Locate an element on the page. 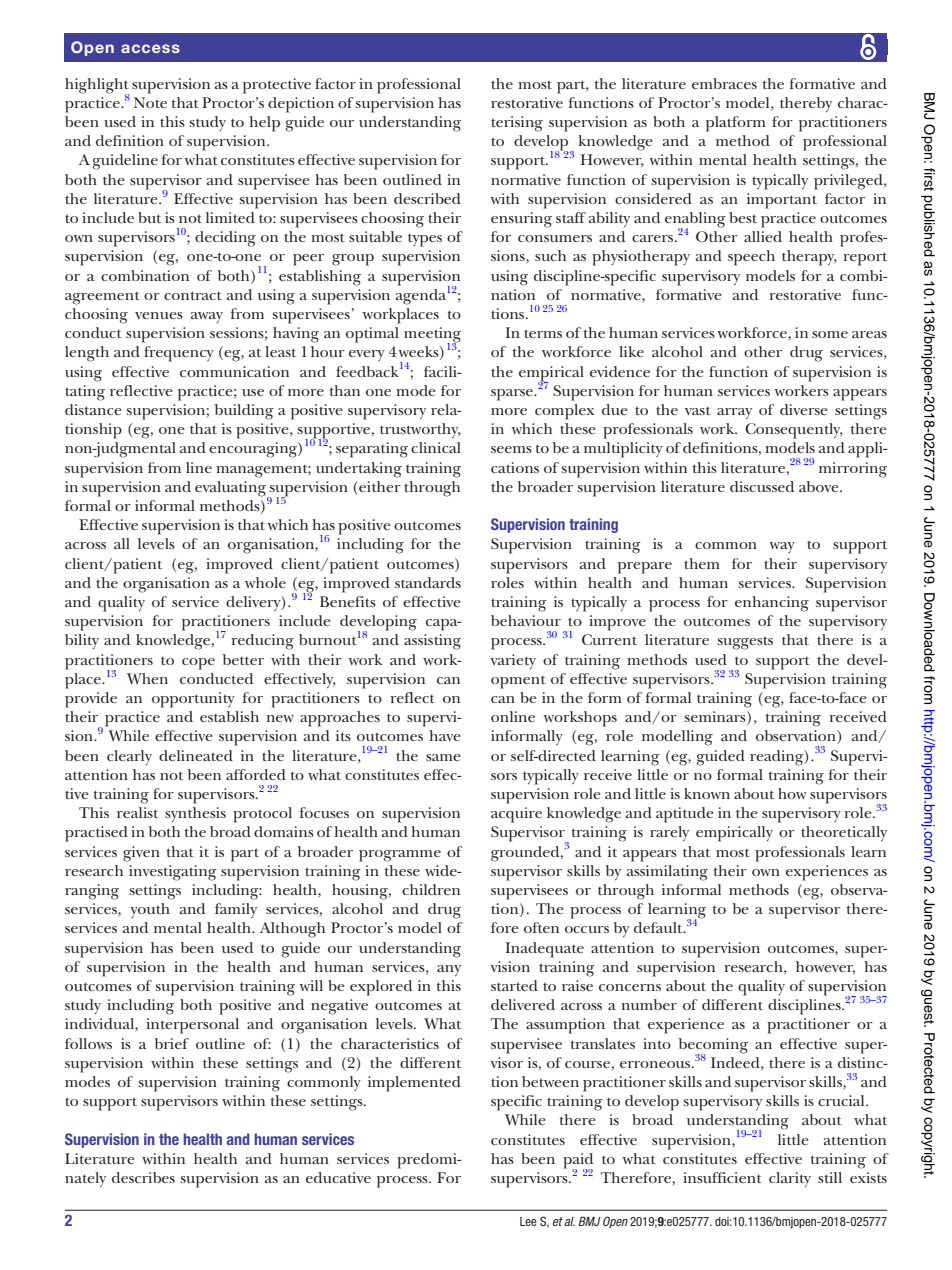 The image size is (952, 1270). brief is located at coordinates (172, 1043).
